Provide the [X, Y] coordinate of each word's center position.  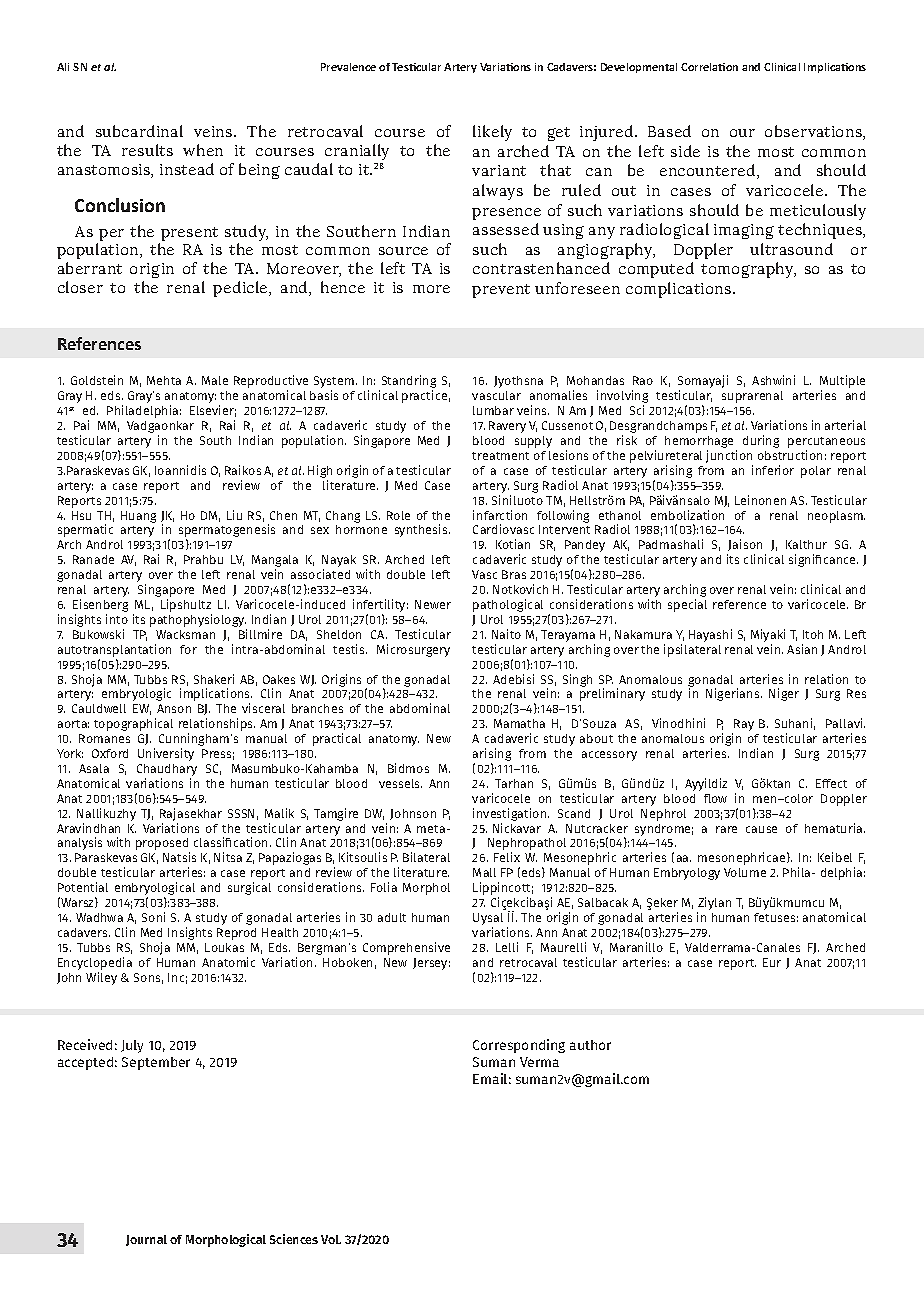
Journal [146, 1240]
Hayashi [710, 635]
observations [814, 132]
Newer [433, 604]
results [147, 150]
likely [492, 133]
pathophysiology [198, 620]
